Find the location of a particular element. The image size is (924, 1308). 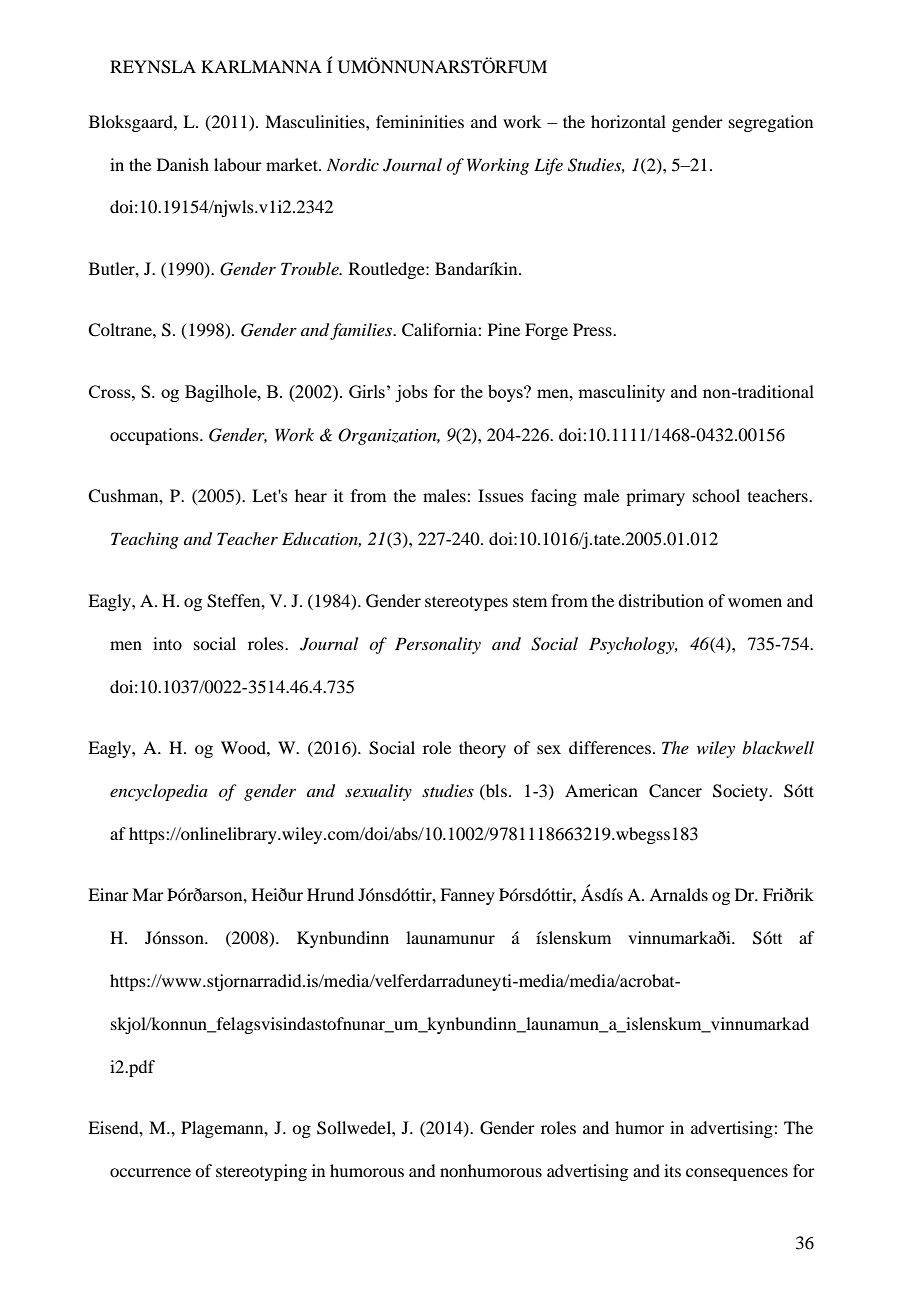

Cancer is located at coordinates (675, 791).
